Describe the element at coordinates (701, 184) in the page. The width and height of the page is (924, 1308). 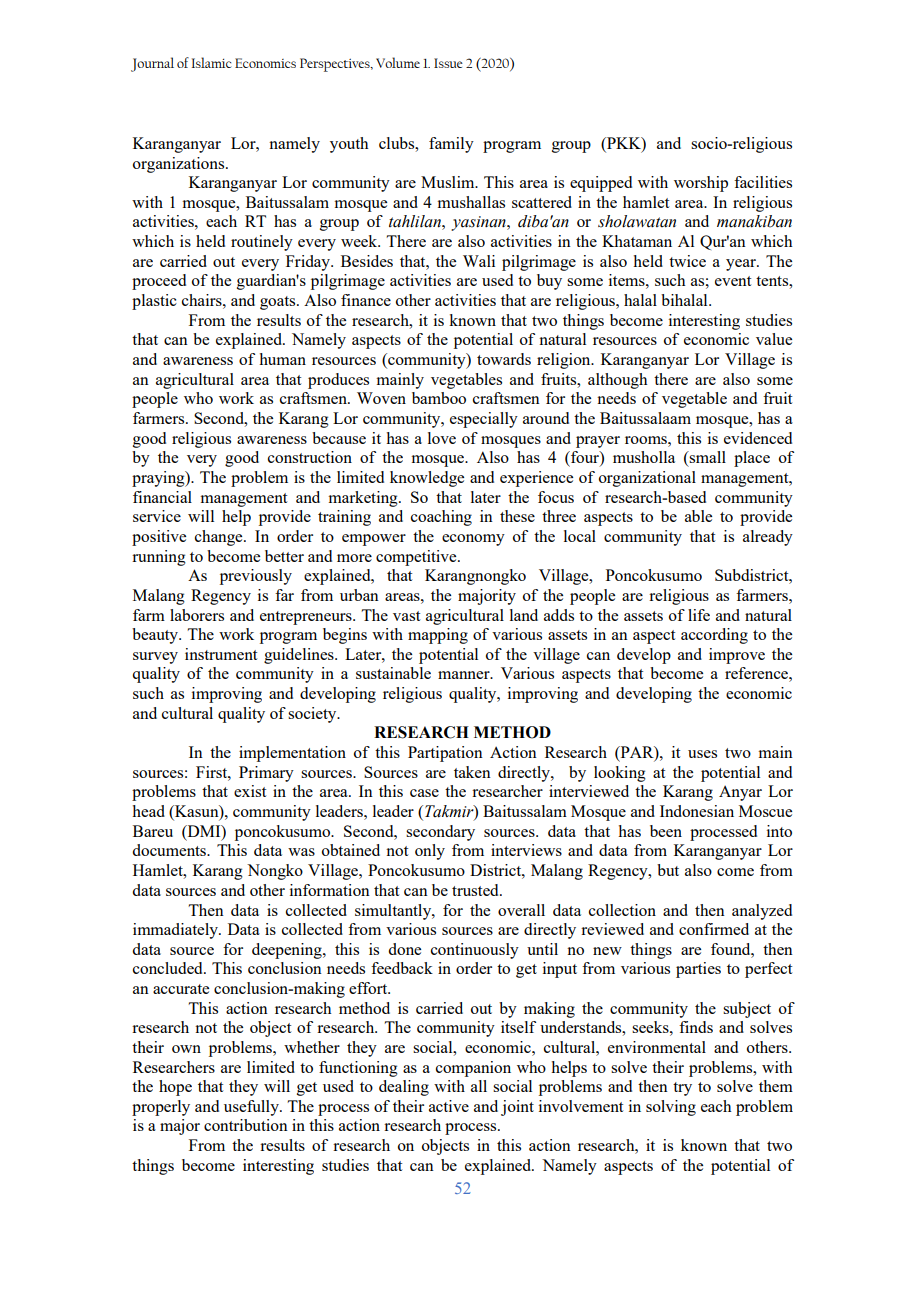
I see `worship` at that location.
